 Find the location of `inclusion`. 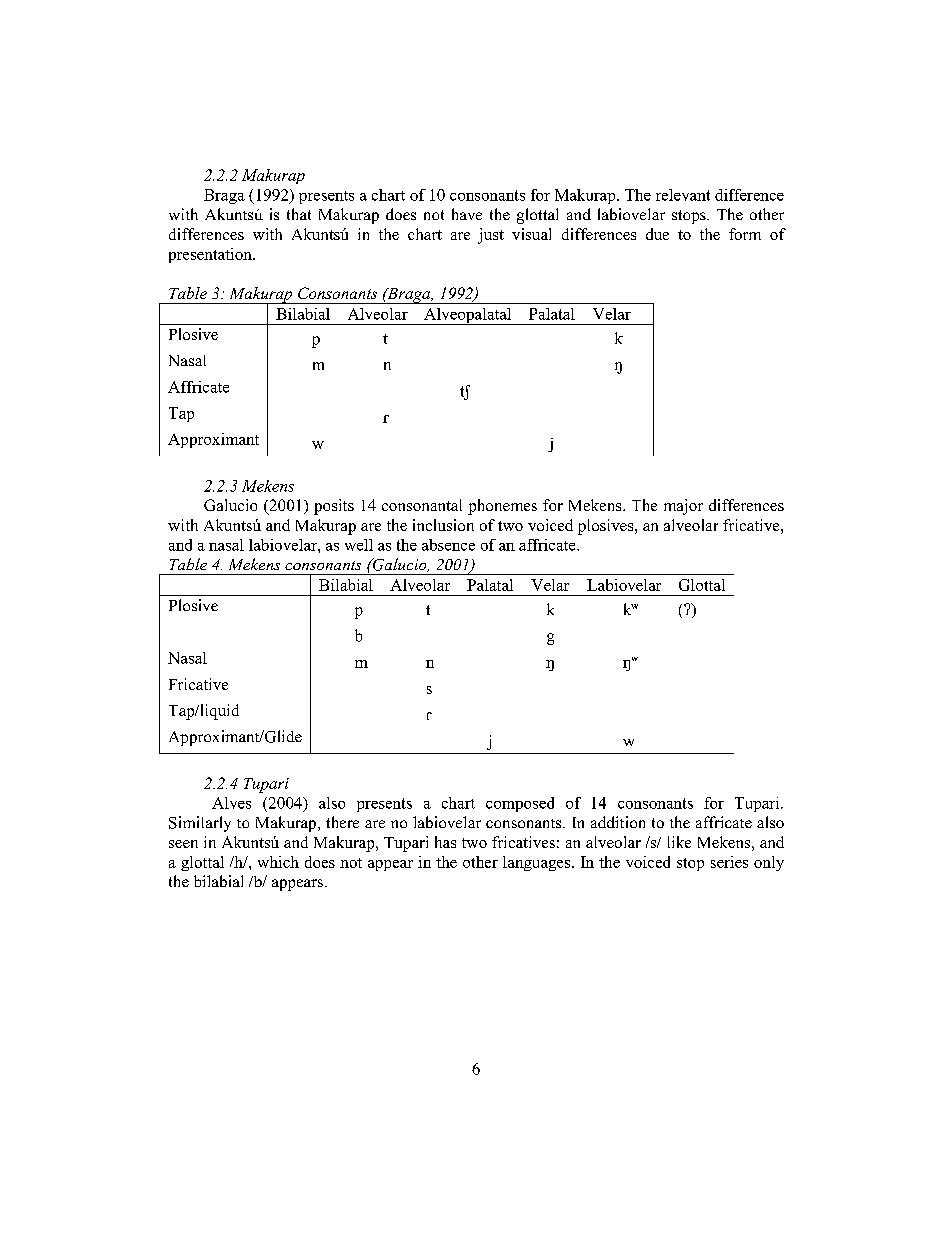

inclusion is located at coordinates (443, 525).
